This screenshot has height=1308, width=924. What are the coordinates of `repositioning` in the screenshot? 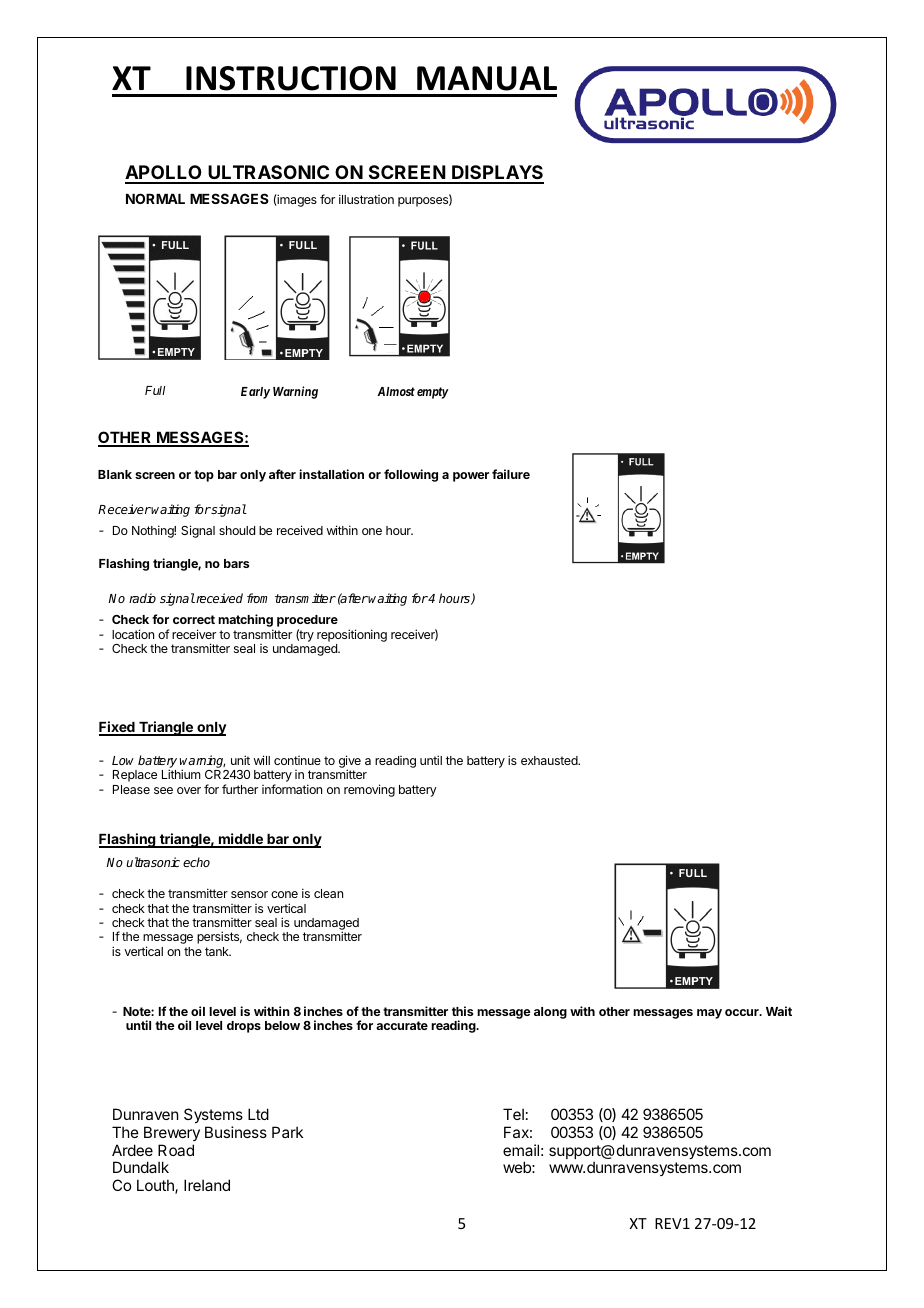 It's located at (352, 635).
